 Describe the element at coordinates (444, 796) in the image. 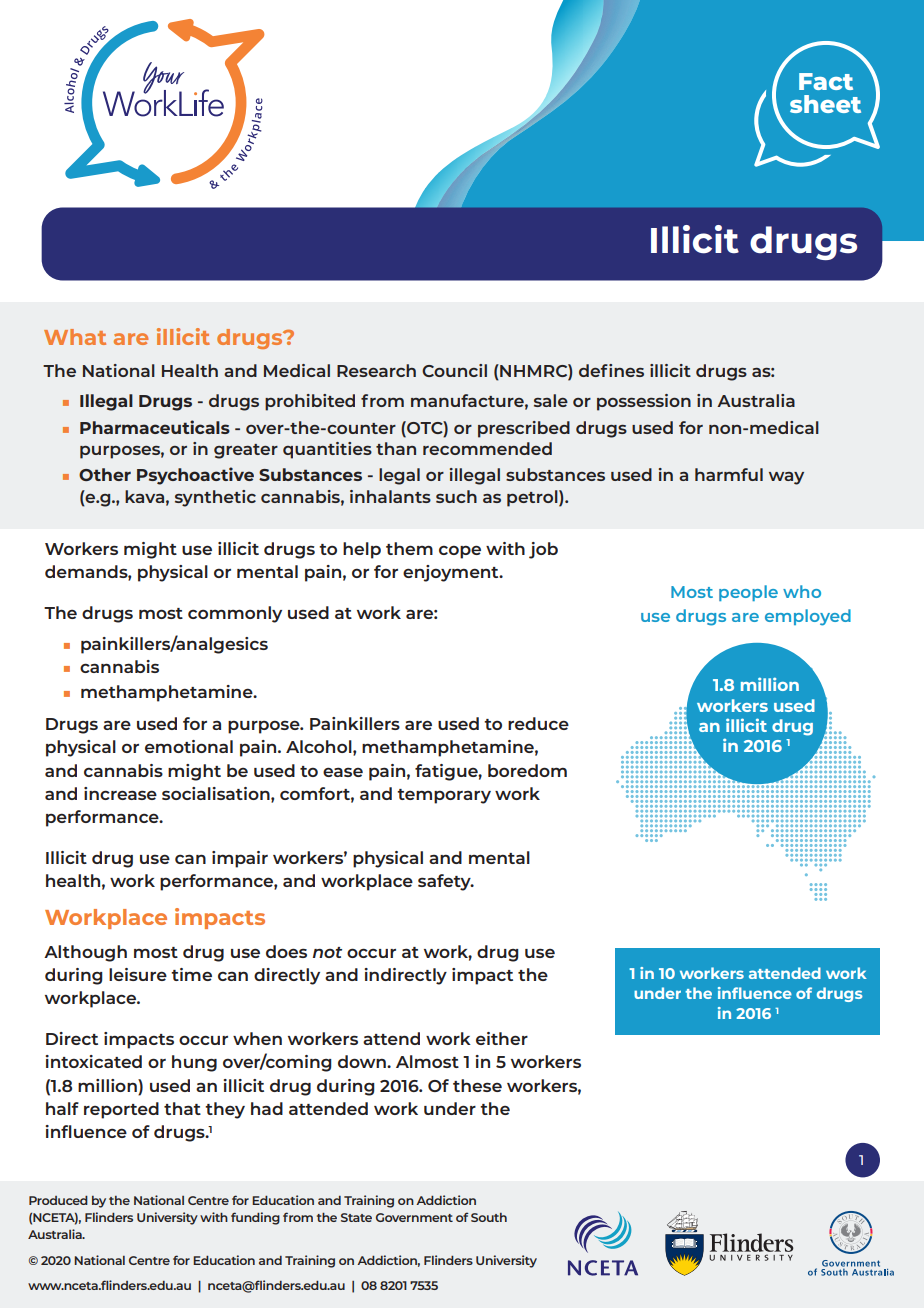

I see `temporary` at that location.
